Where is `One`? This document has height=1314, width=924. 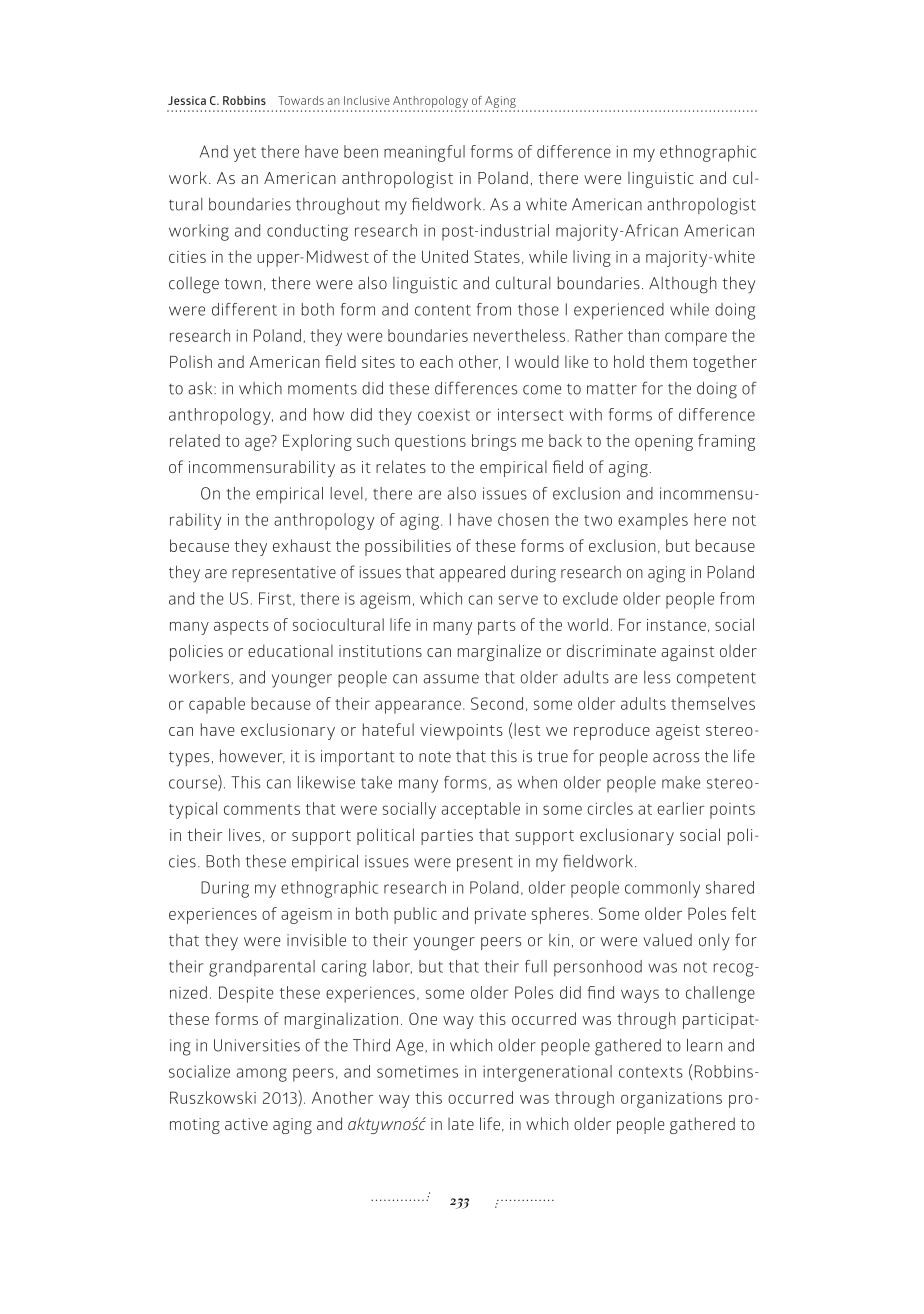
One is located at coordinates (423, 1018).
